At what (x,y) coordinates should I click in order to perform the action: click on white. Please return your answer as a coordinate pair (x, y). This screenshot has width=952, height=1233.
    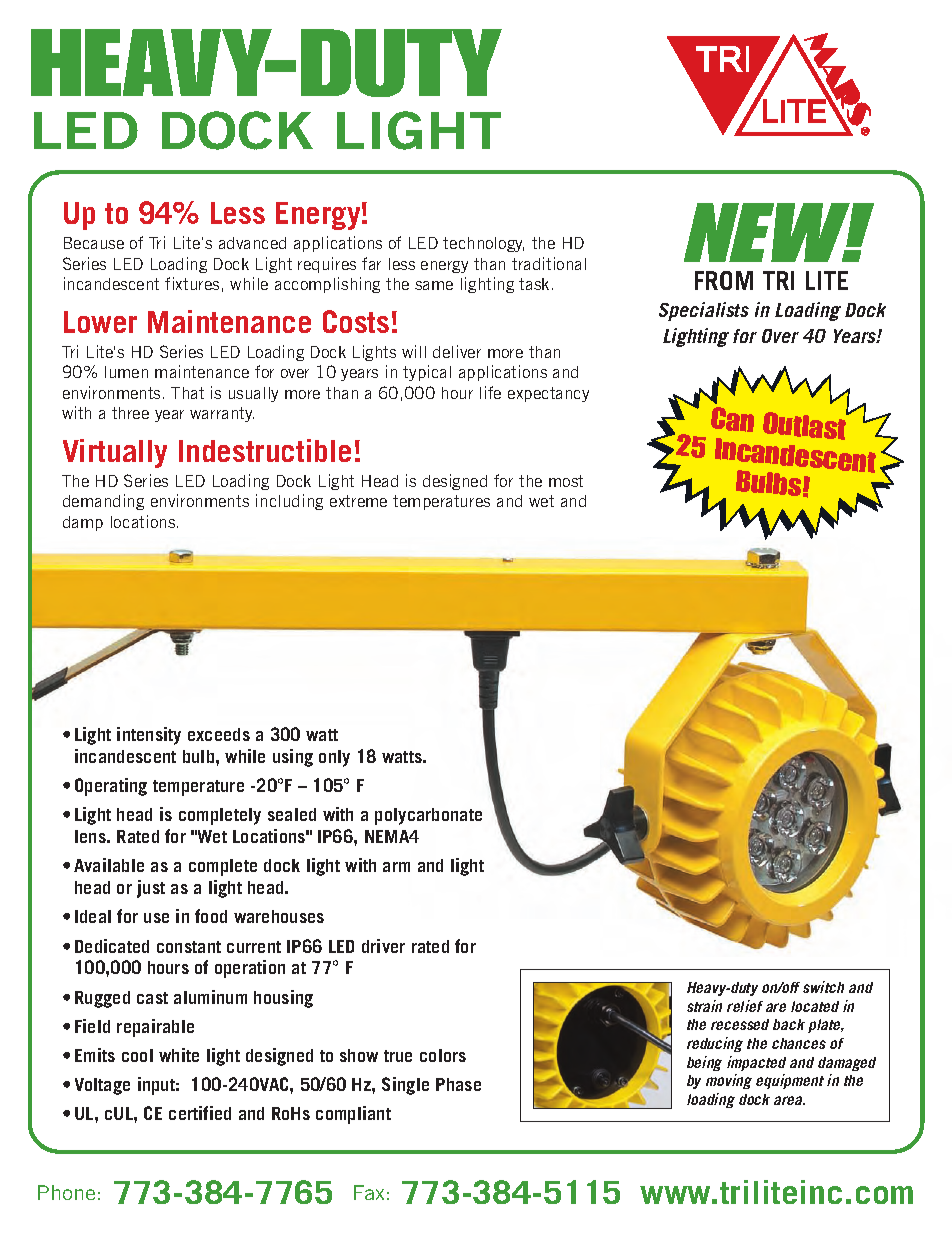
    Looking at the image, I should click on (179, 1055).
